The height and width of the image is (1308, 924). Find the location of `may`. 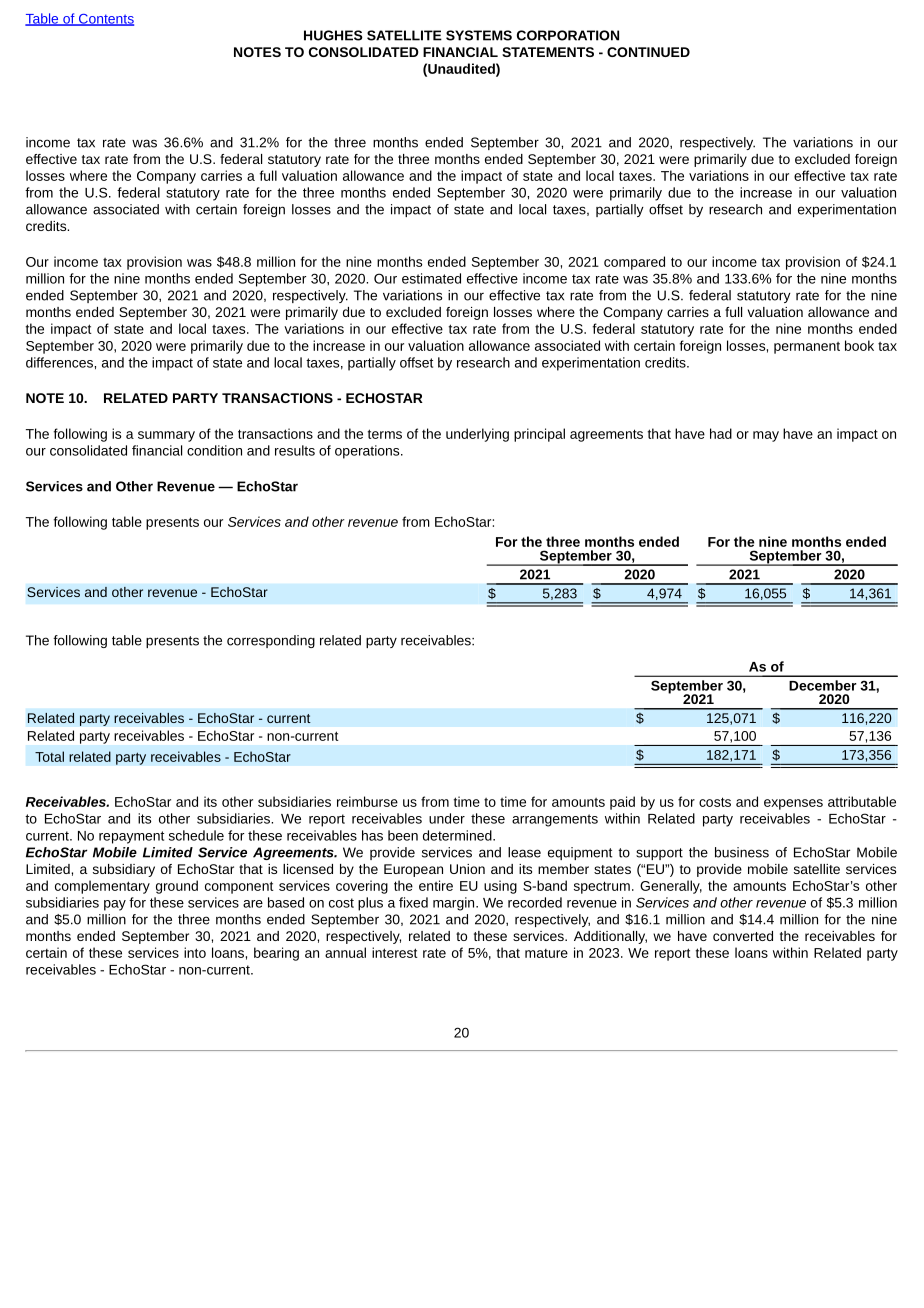

may is located at coordinates (766, 436).
